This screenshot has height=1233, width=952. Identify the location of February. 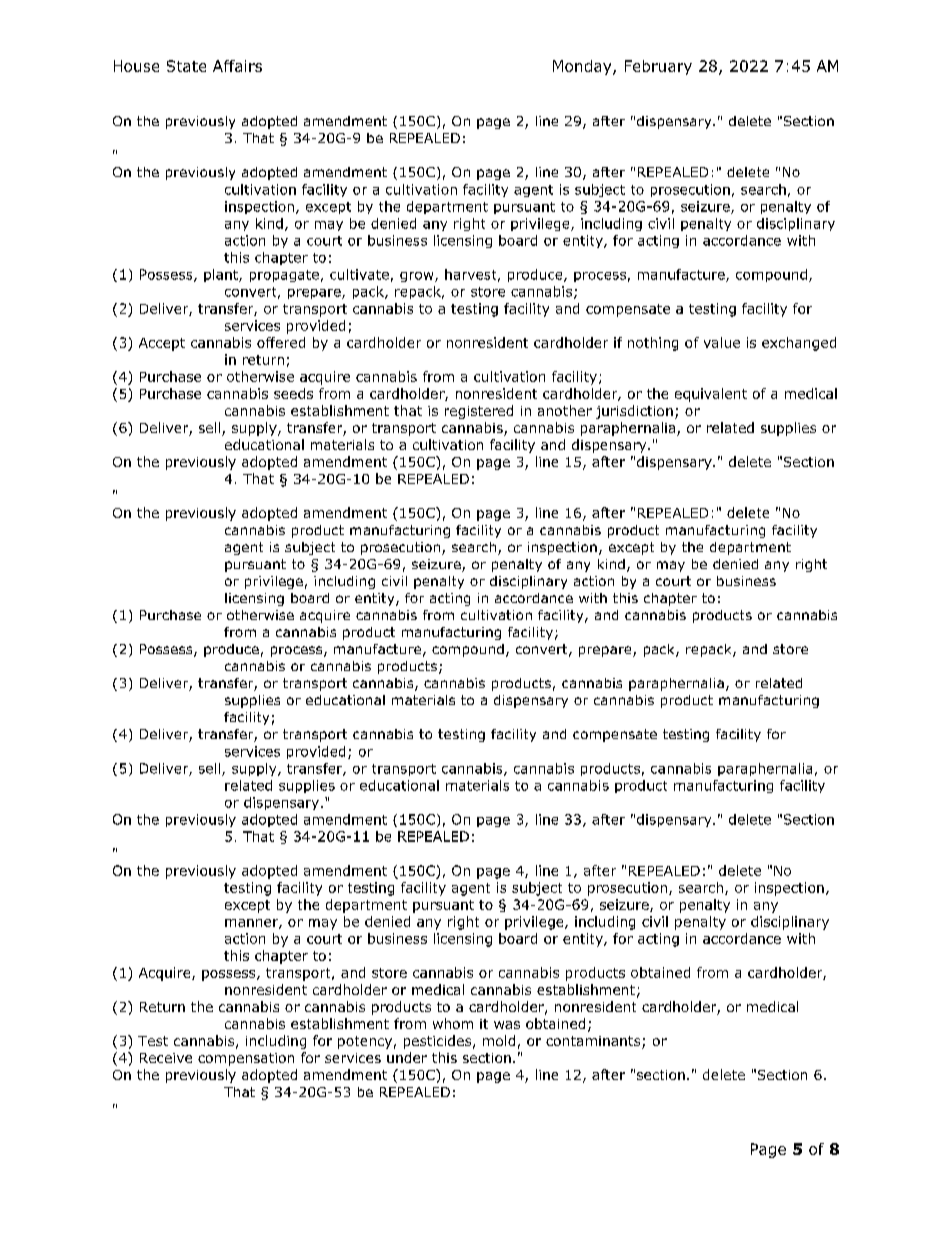
(658, 67).
